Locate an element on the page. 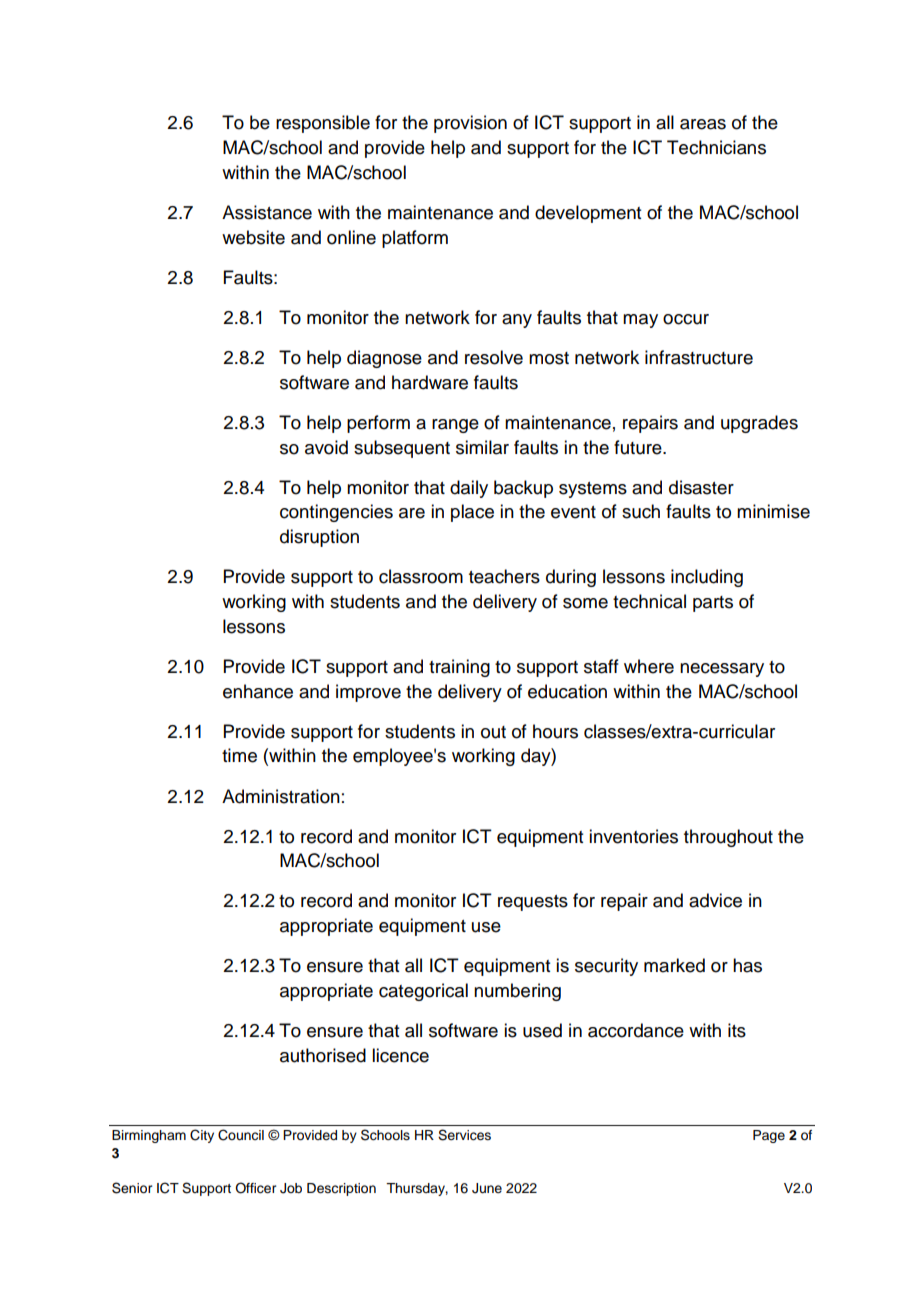 Image resolution: width=924 pixels, height=1308 pixels. necessary is located at coordinates (722, 670).
